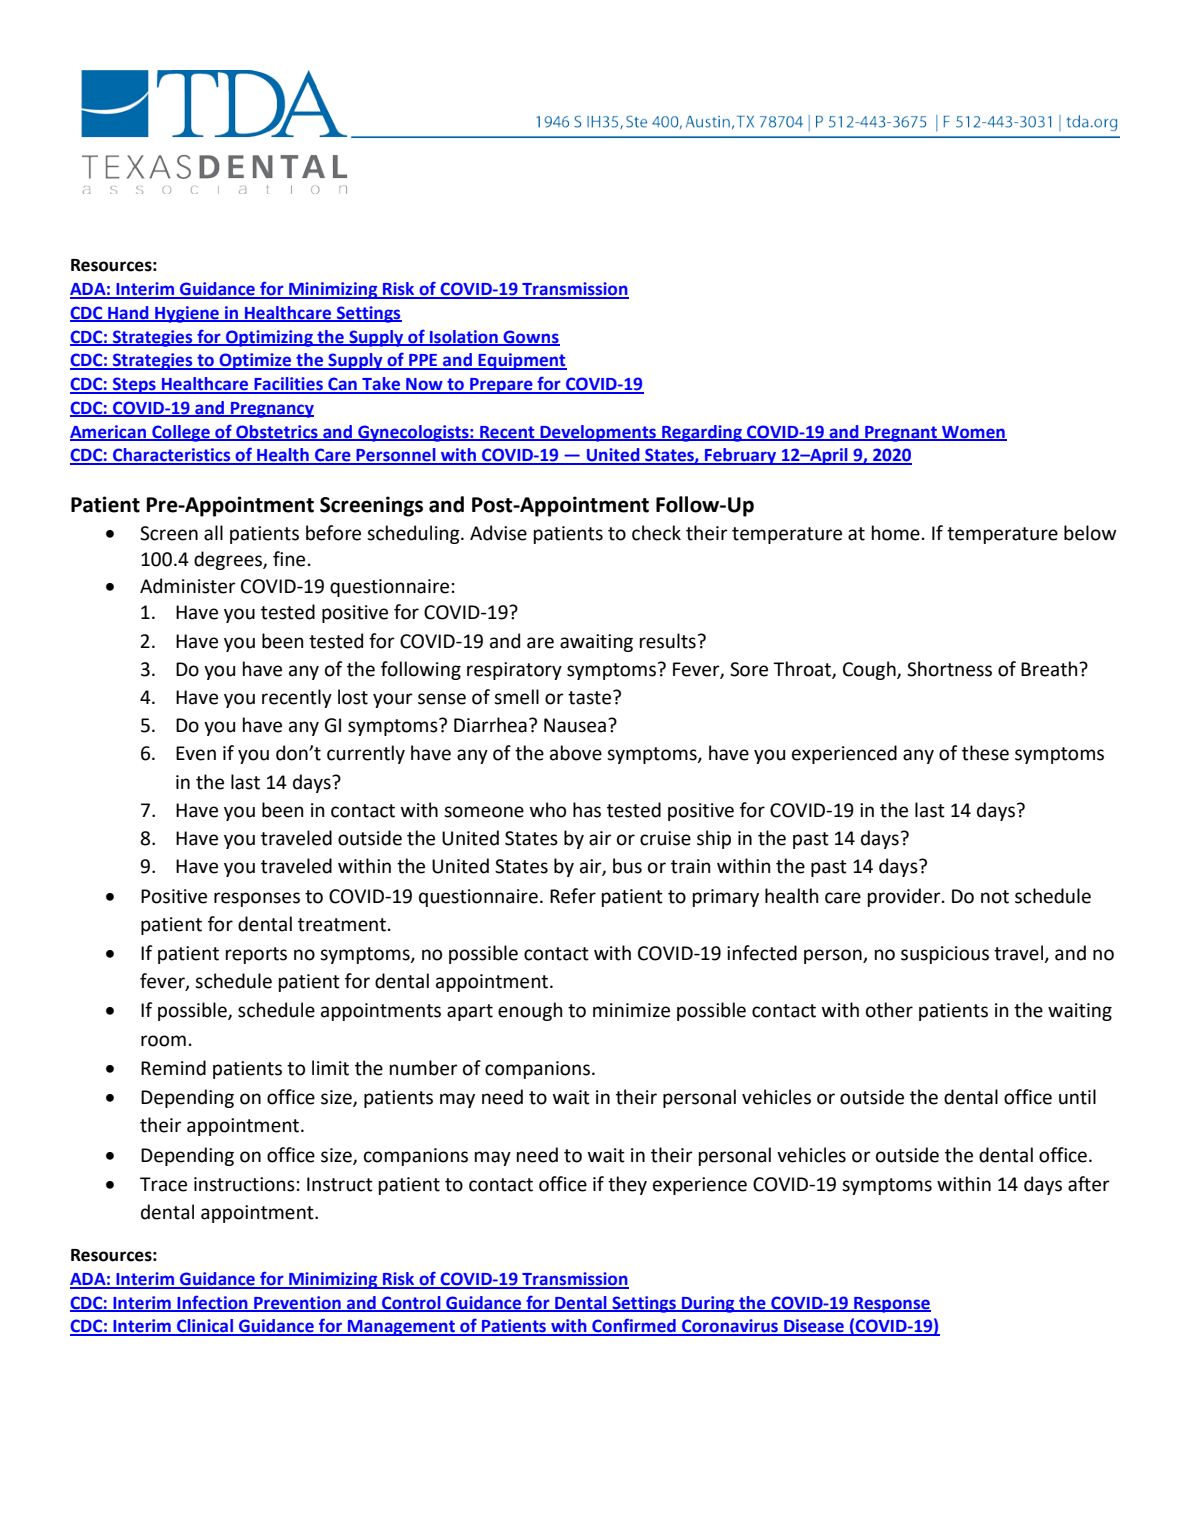  Describe the element at coordinates (269, 338) in the page. I see `Optimizing` at that location.
